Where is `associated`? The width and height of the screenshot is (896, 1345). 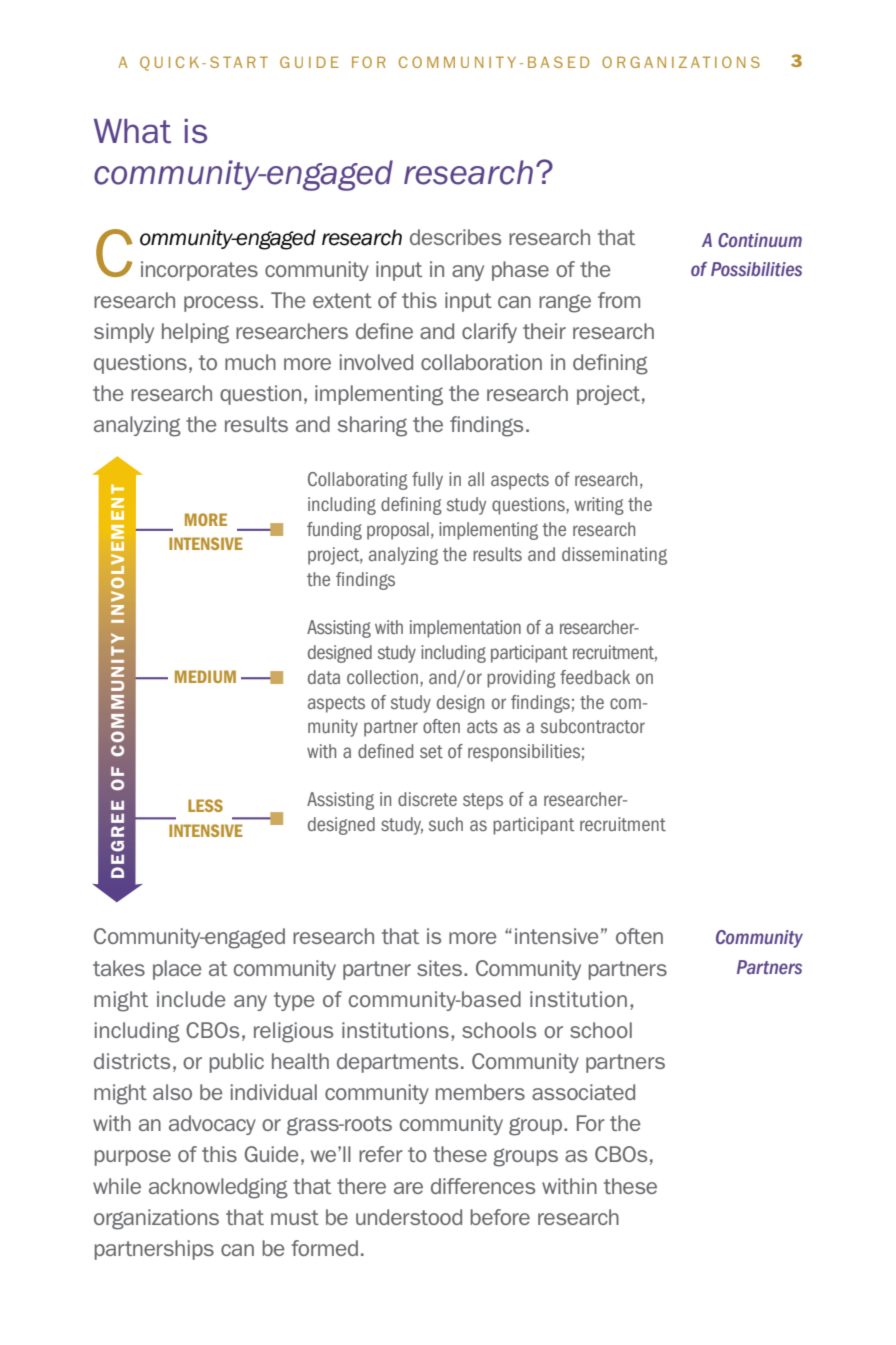
associated is located at coordinates (583, 1092).
